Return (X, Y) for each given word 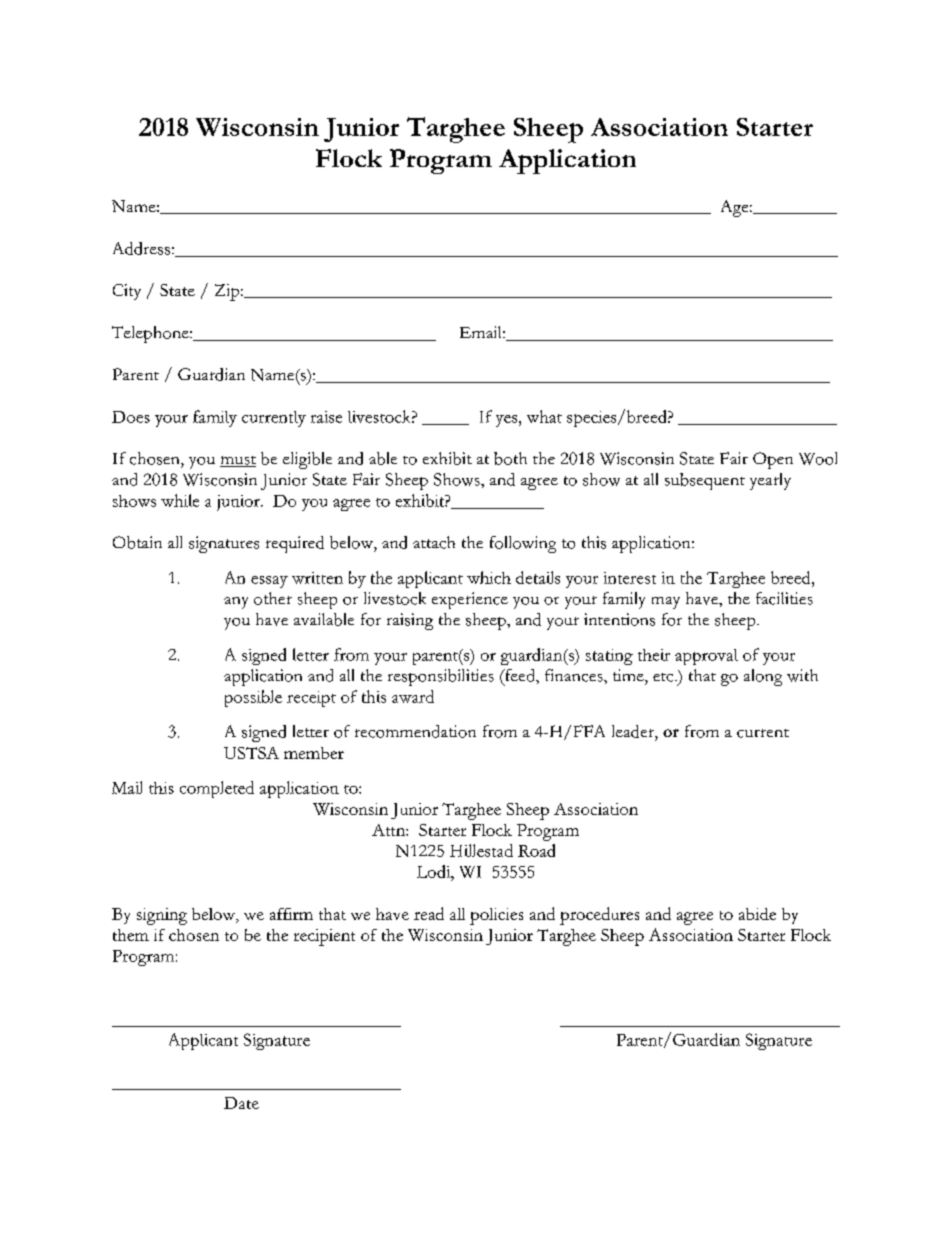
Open (773, 460)
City (127, 292)
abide (757, 914)
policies (496, 916)
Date (241, 1103)
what (544, 416)
